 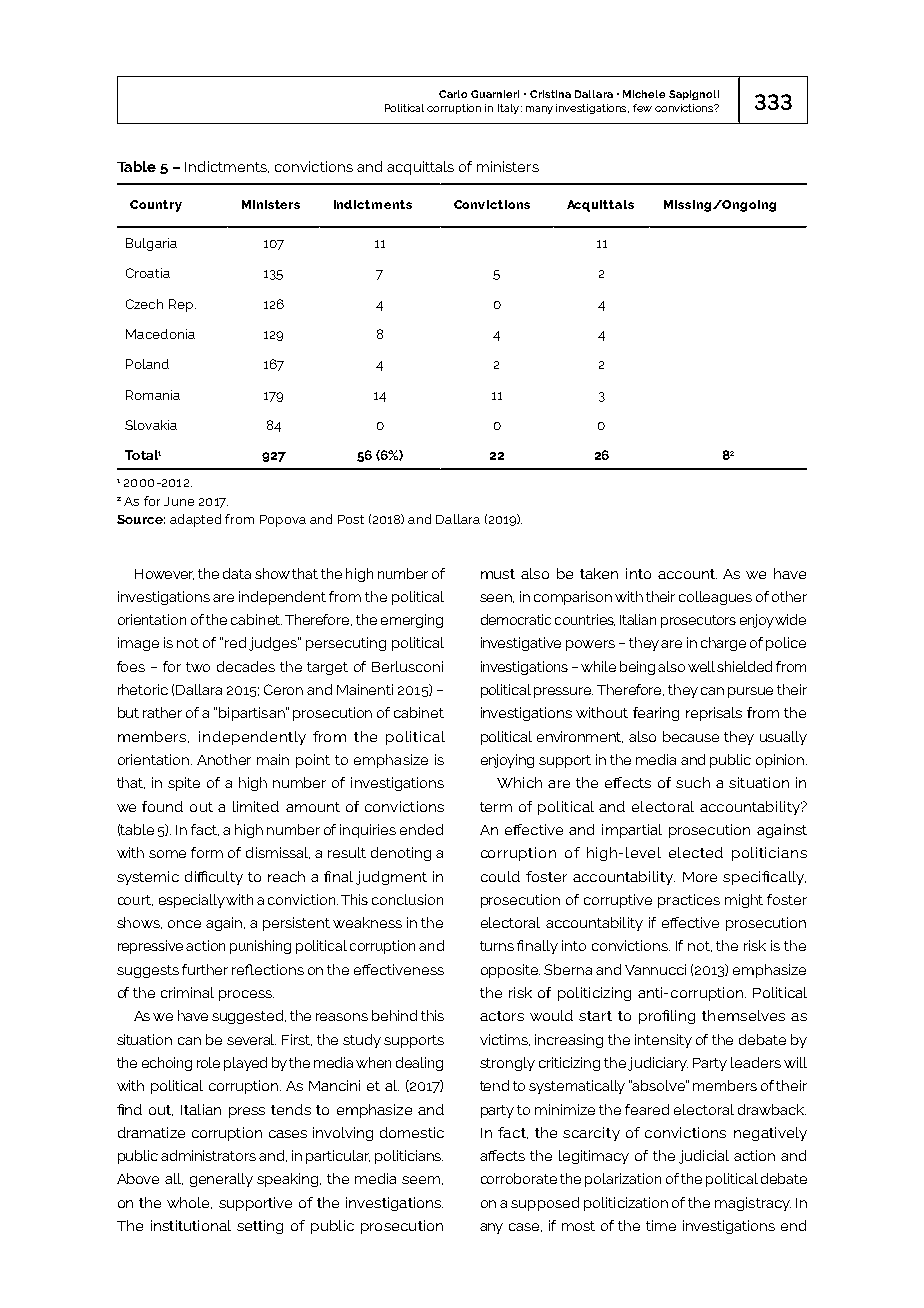 I want to click on Carlo, so click(x=453, y=94).
